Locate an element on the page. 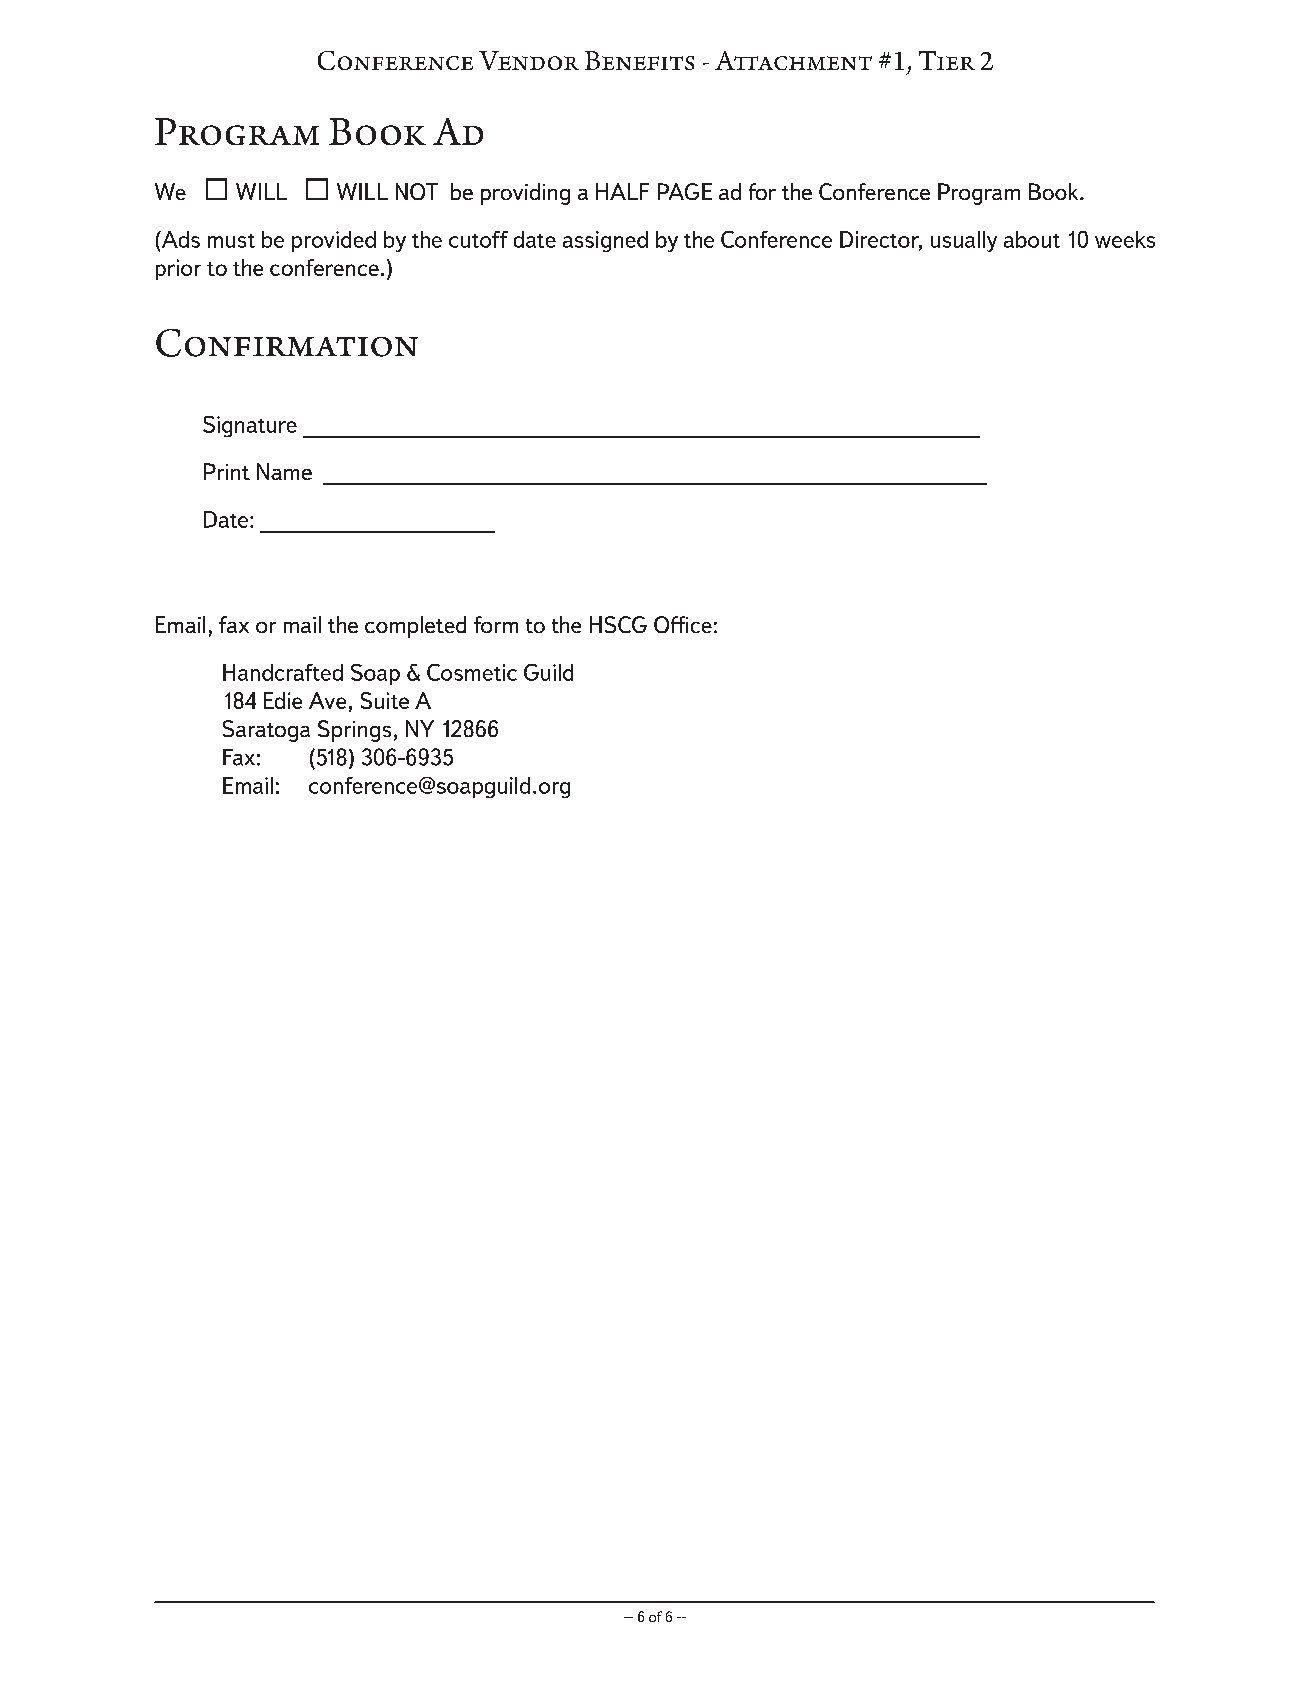 The image size is (1310, 1696). HALF is located at coordinates (622, 191).
